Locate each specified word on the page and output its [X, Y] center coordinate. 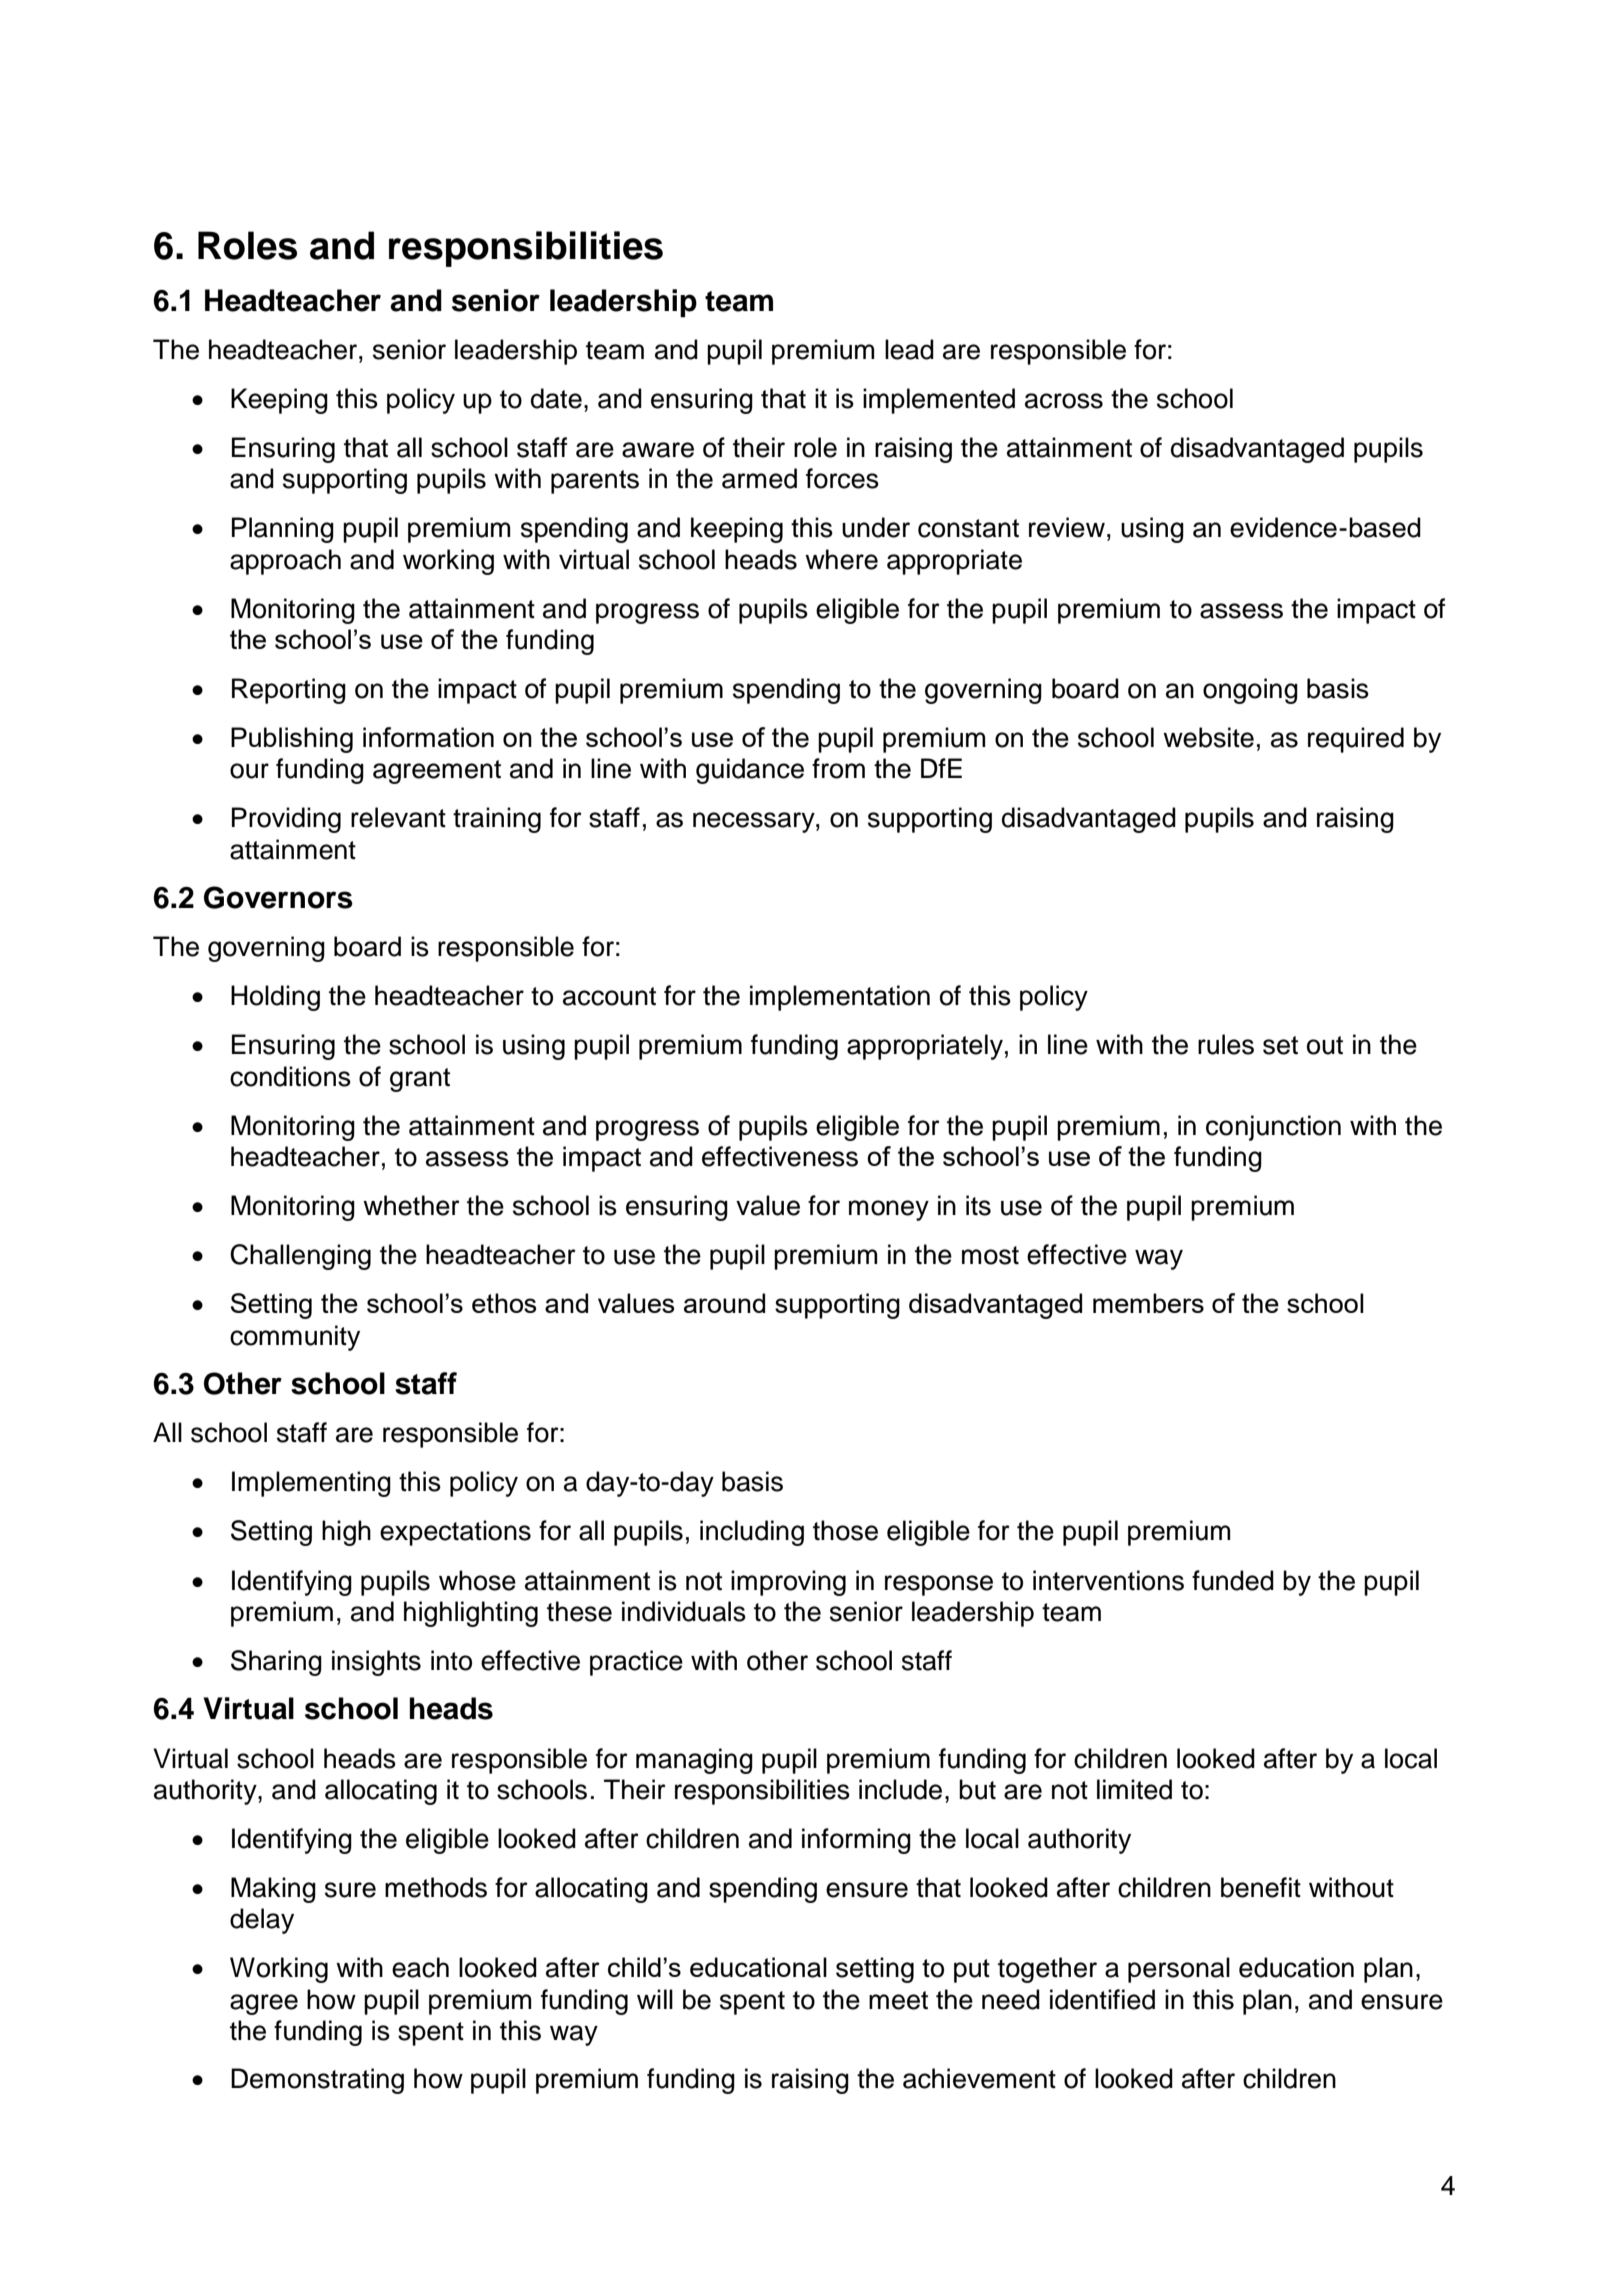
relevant [398, 817]
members [1148, 1303]
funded [1233, 1580]
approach [285, 562]
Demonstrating [317, 2081]
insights [376, 1663]
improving [788, 1583]
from [838, 768]
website [1208, 737]
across [1064, 401]
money [889, 1210]
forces [842, 478]
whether [411, 1205]
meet [898, 2000]
